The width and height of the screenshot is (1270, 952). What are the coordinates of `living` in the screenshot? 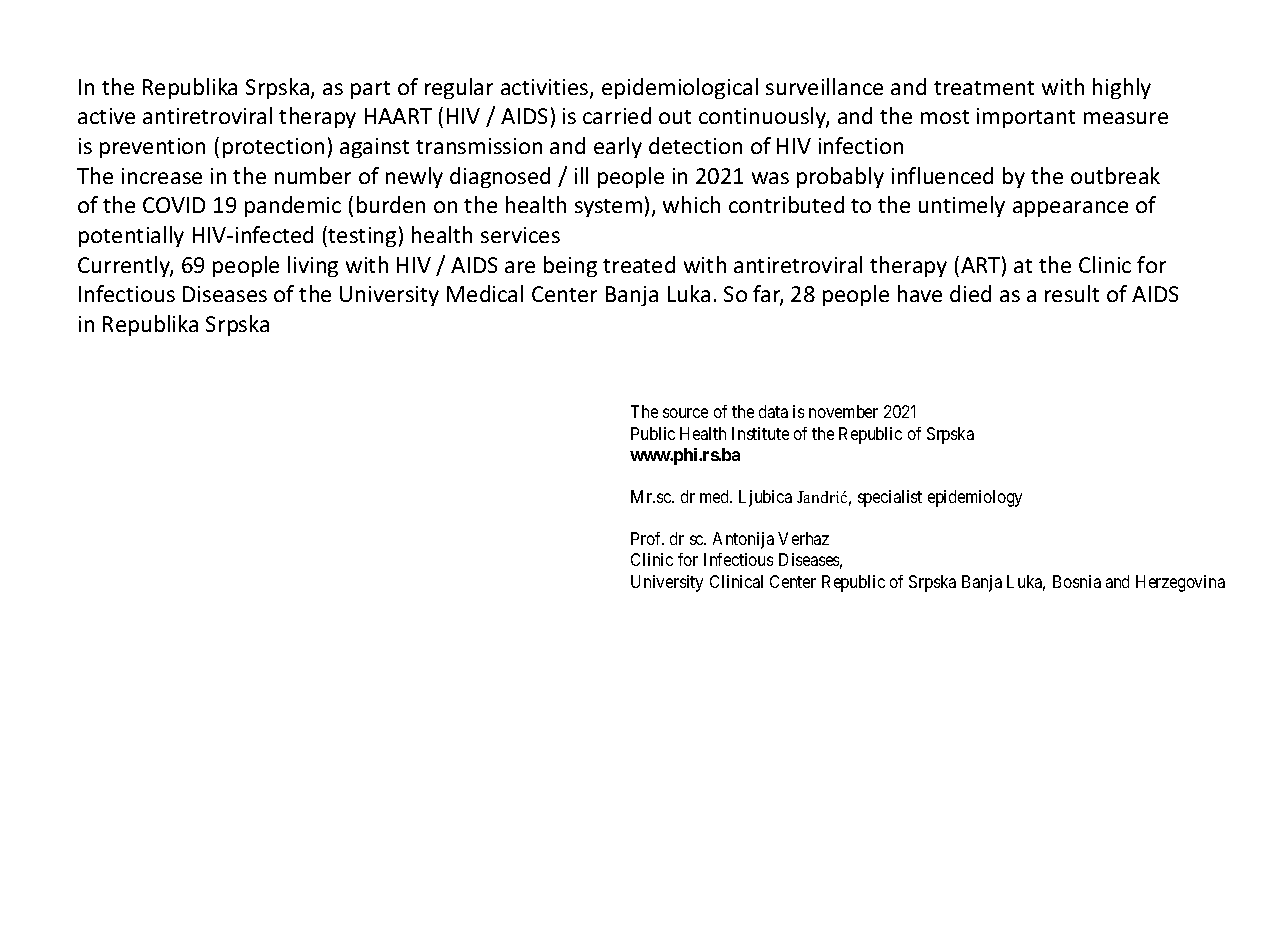 It's located at (313, 266).
